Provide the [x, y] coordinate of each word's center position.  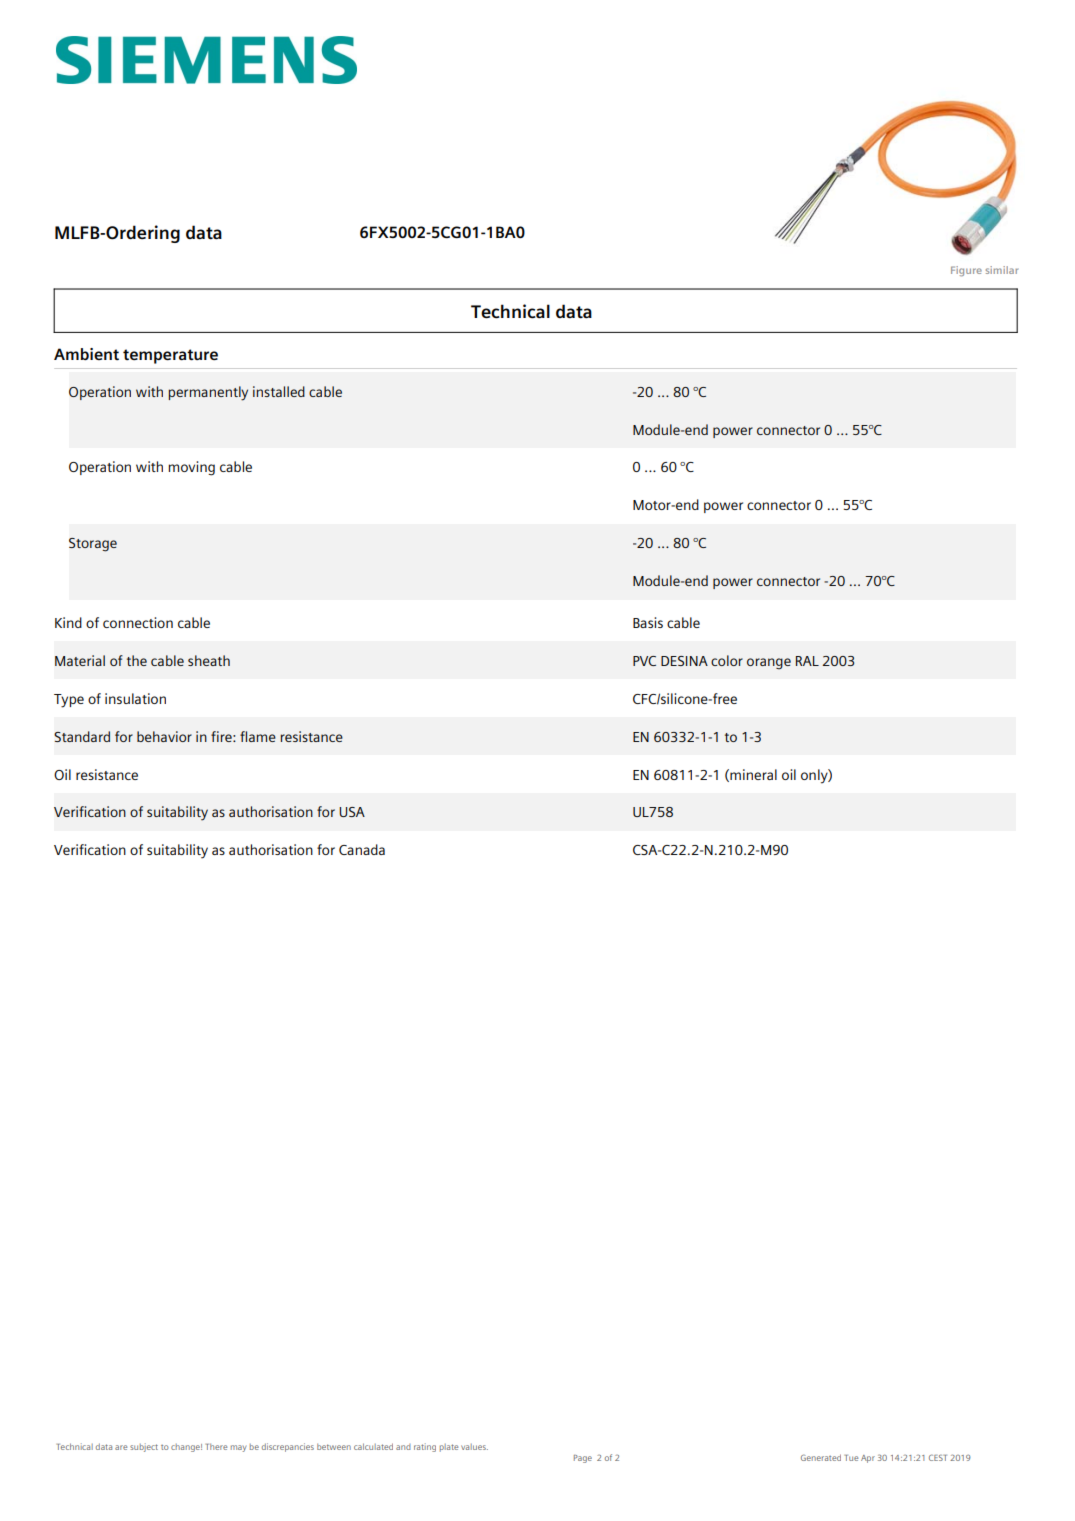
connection [138, 622]
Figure [966, 271]
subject [144, 1447]
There [216, 1446]
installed [279, 391]
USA [352, 812]
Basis [648, 622]
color [727, 660]
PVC [644, 661]
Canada [362, 849]
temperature [170, 356]
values [474, 1447]
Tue [851, 1458]
